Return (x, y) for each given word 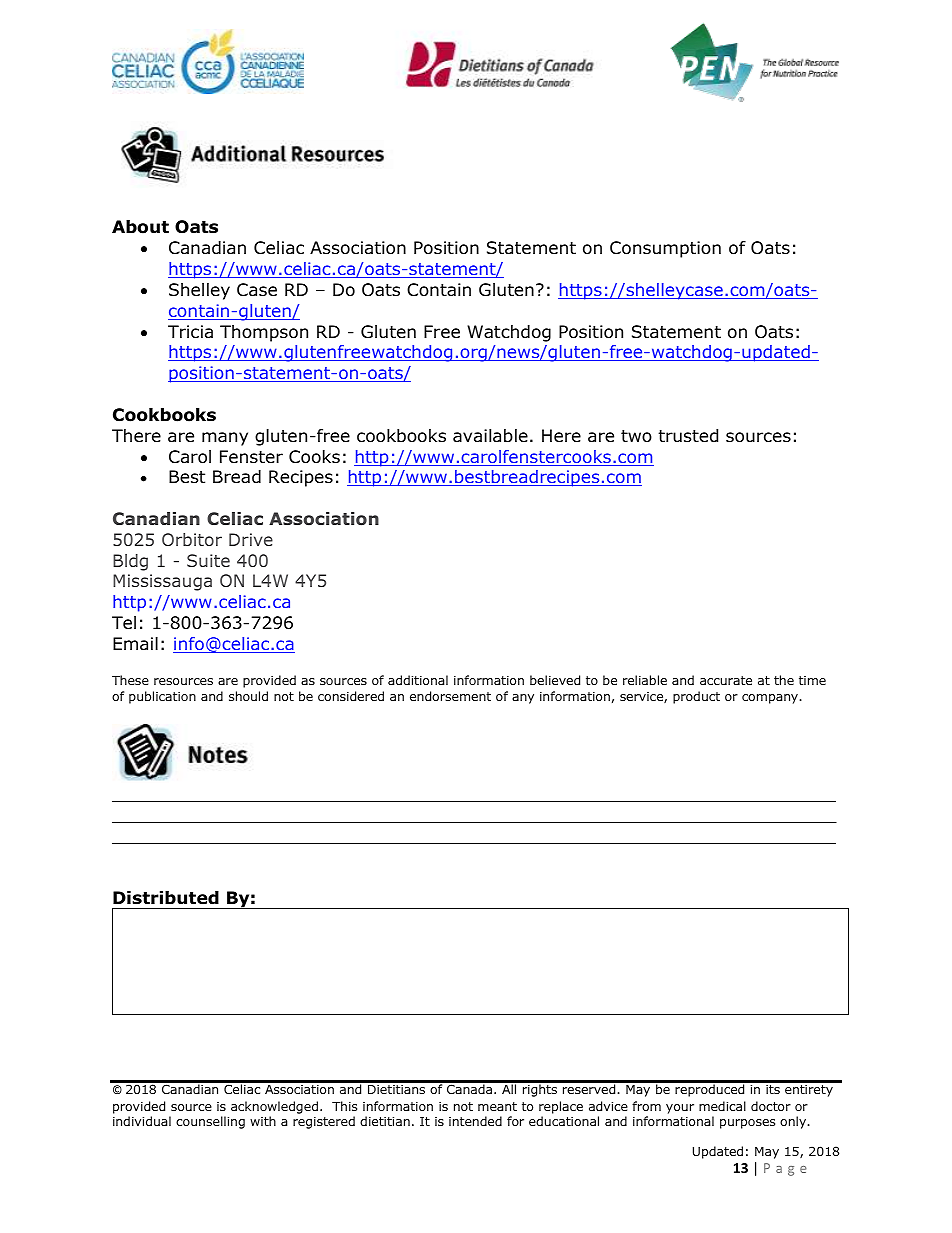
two (636, 436)
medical (722, 1106)
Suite (208, 560)
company (771, 699)
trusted (688, 436)
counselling (210, 1122)
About (140, 227)
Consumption (665, 249)
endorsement (450, 696)
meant (497, 1106)
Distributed (166, 898)
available (490, 436)
